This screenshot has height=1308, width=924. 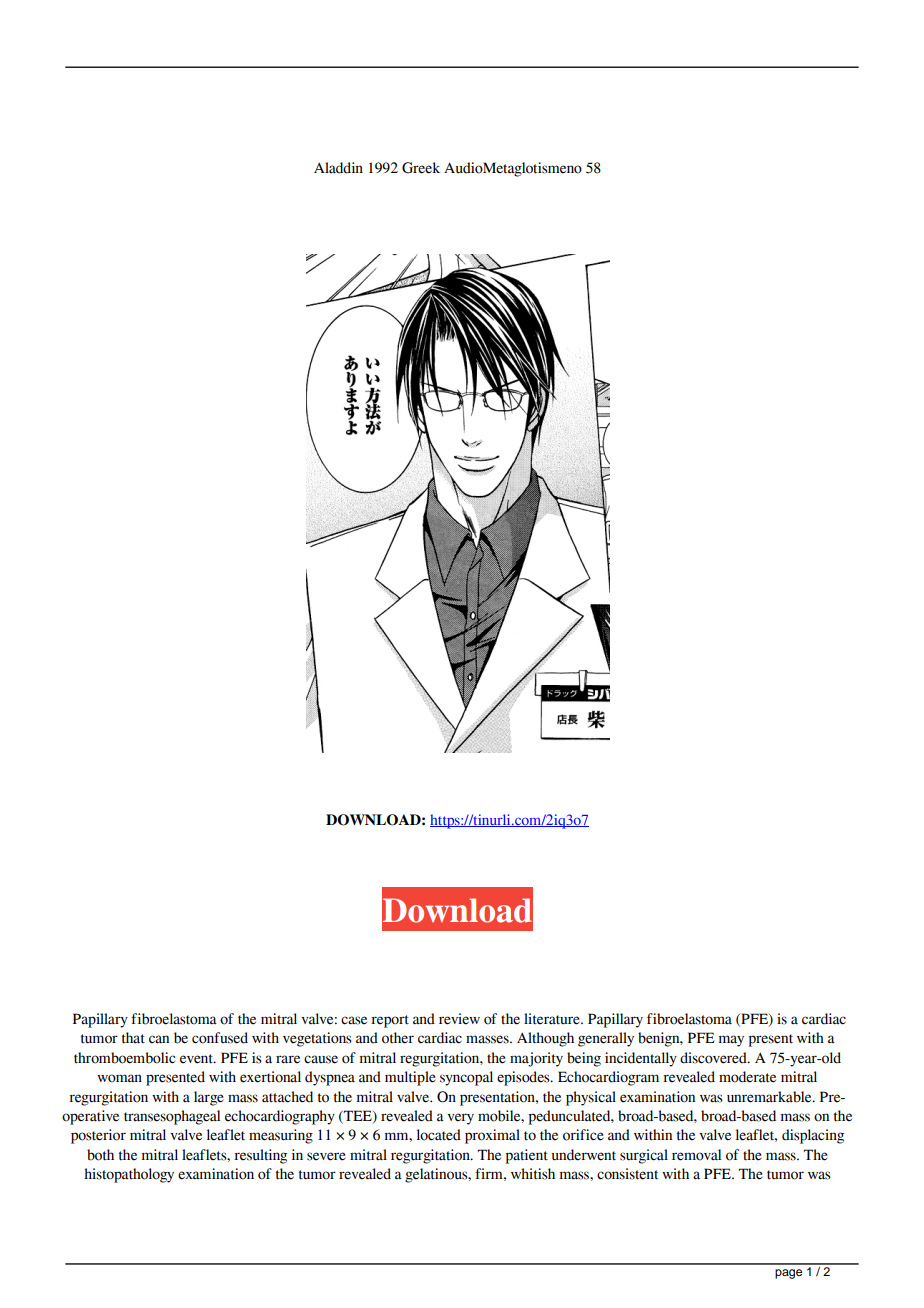 I want to click on may, so click(x=731, y=1041).
